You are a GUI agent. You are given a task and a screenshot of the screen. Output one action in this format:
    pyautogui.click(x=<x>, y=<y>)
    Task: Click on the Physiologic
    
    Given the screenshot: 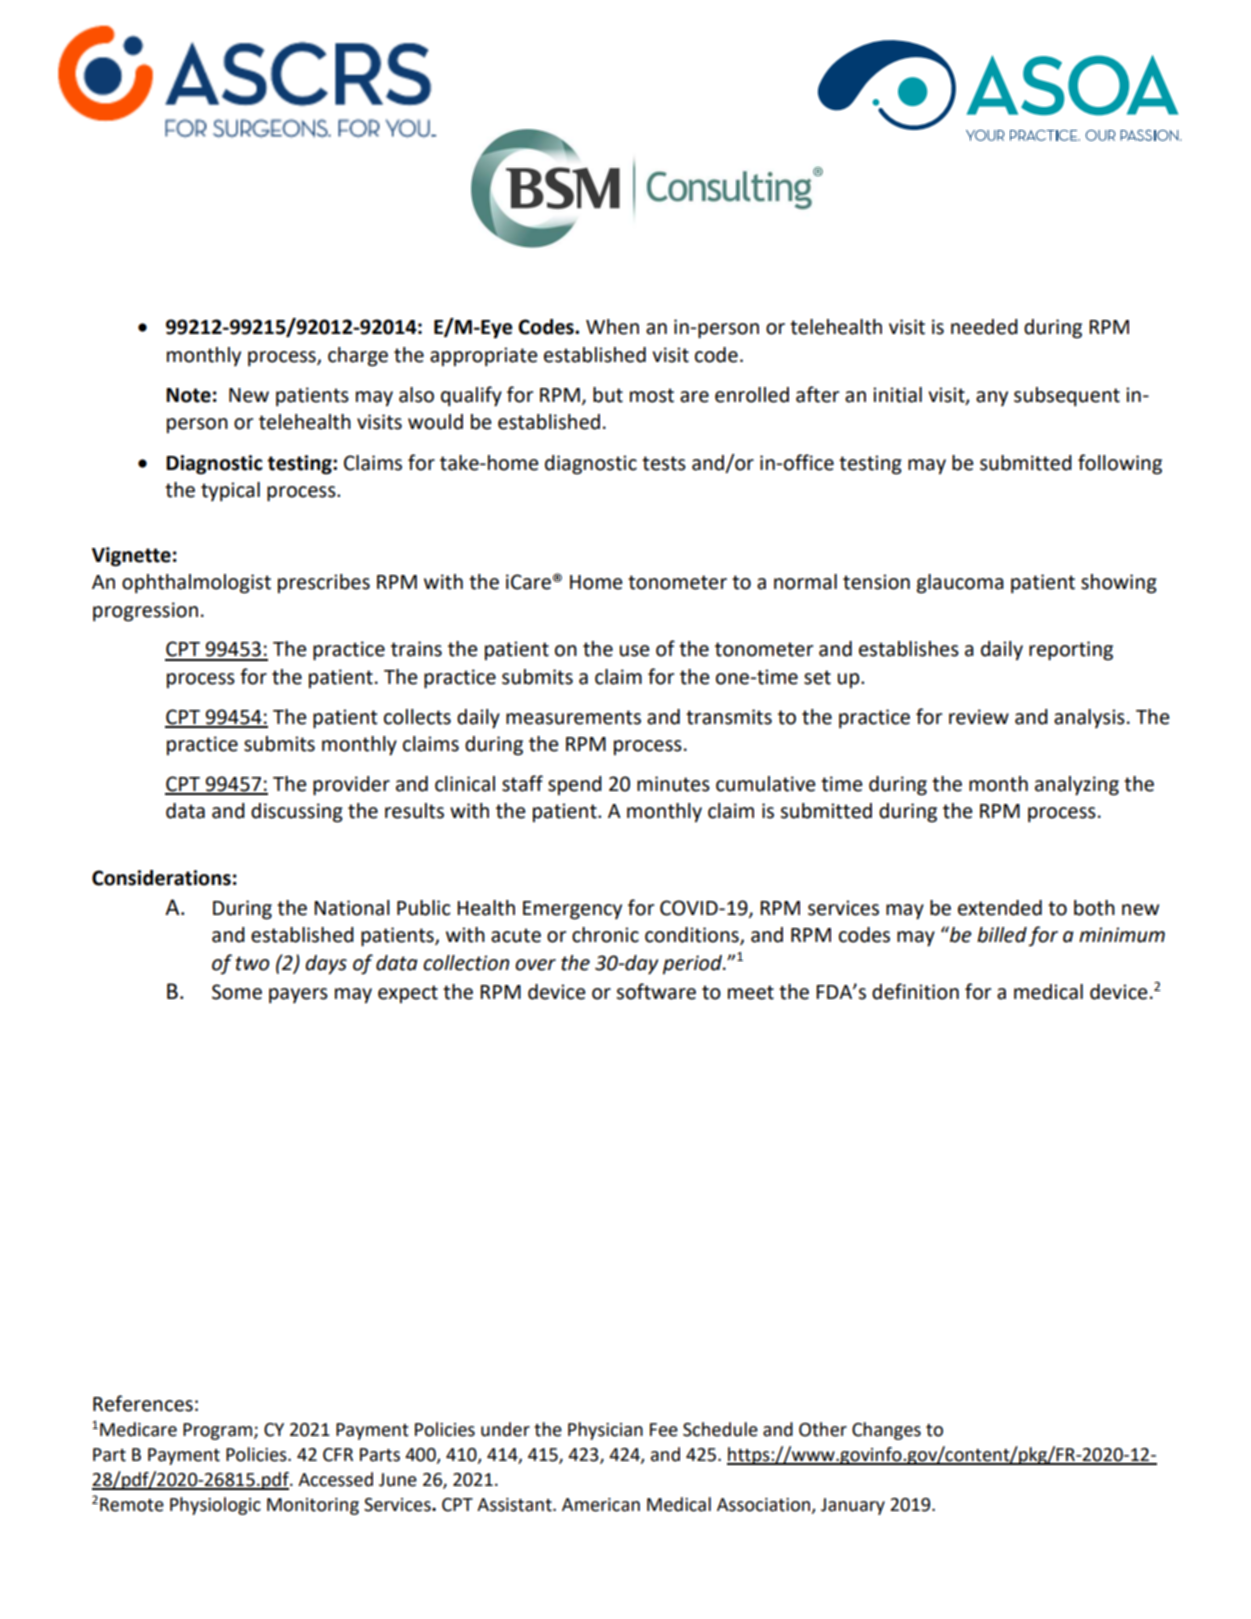 What is the action you would take?
    pyautogui.click(x=215, y=1506)
